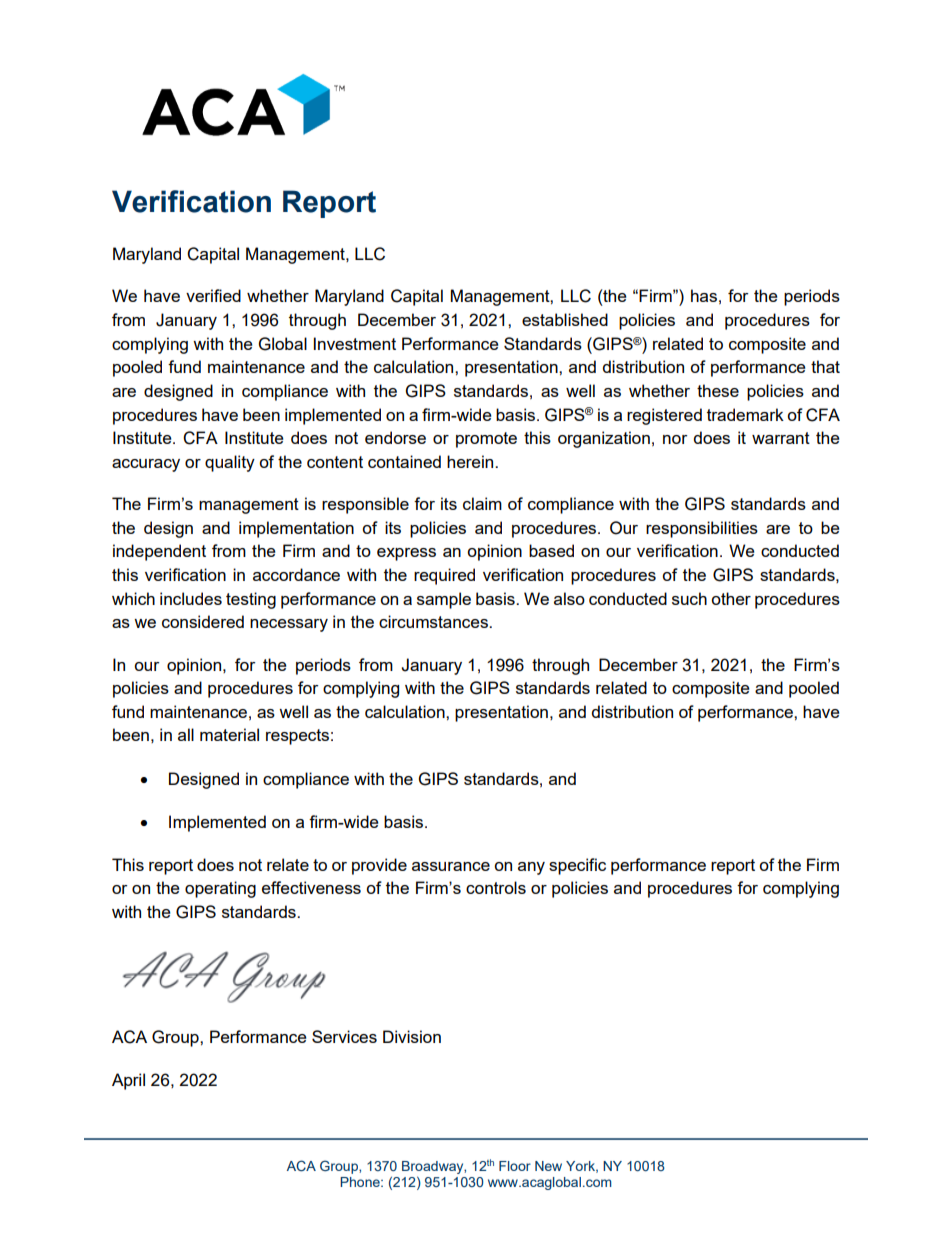 This document has height=1233, width=952. I want to click on sample, so click(444, 600).
